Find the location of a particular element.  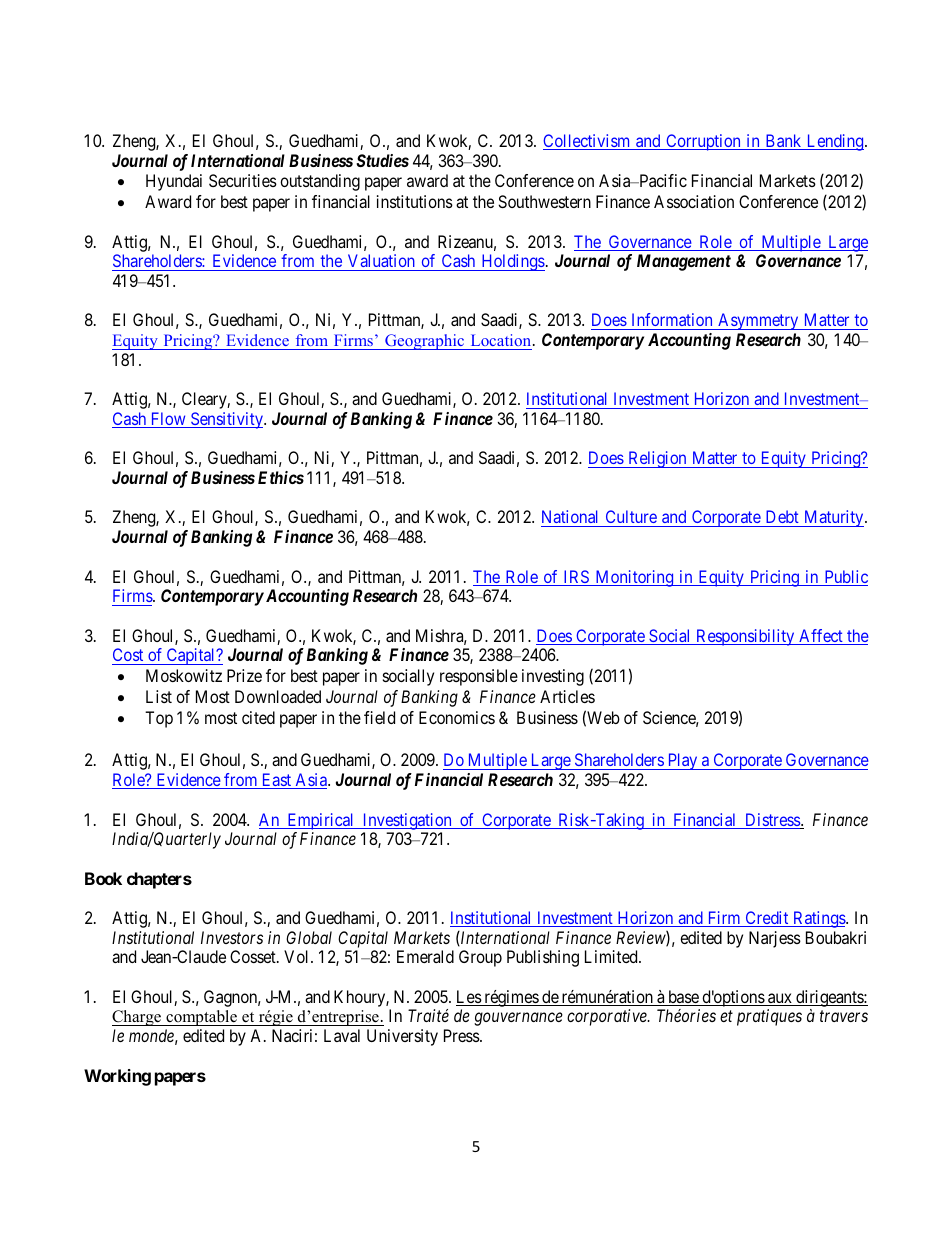

Cost is located at coordinates (128, 654).
